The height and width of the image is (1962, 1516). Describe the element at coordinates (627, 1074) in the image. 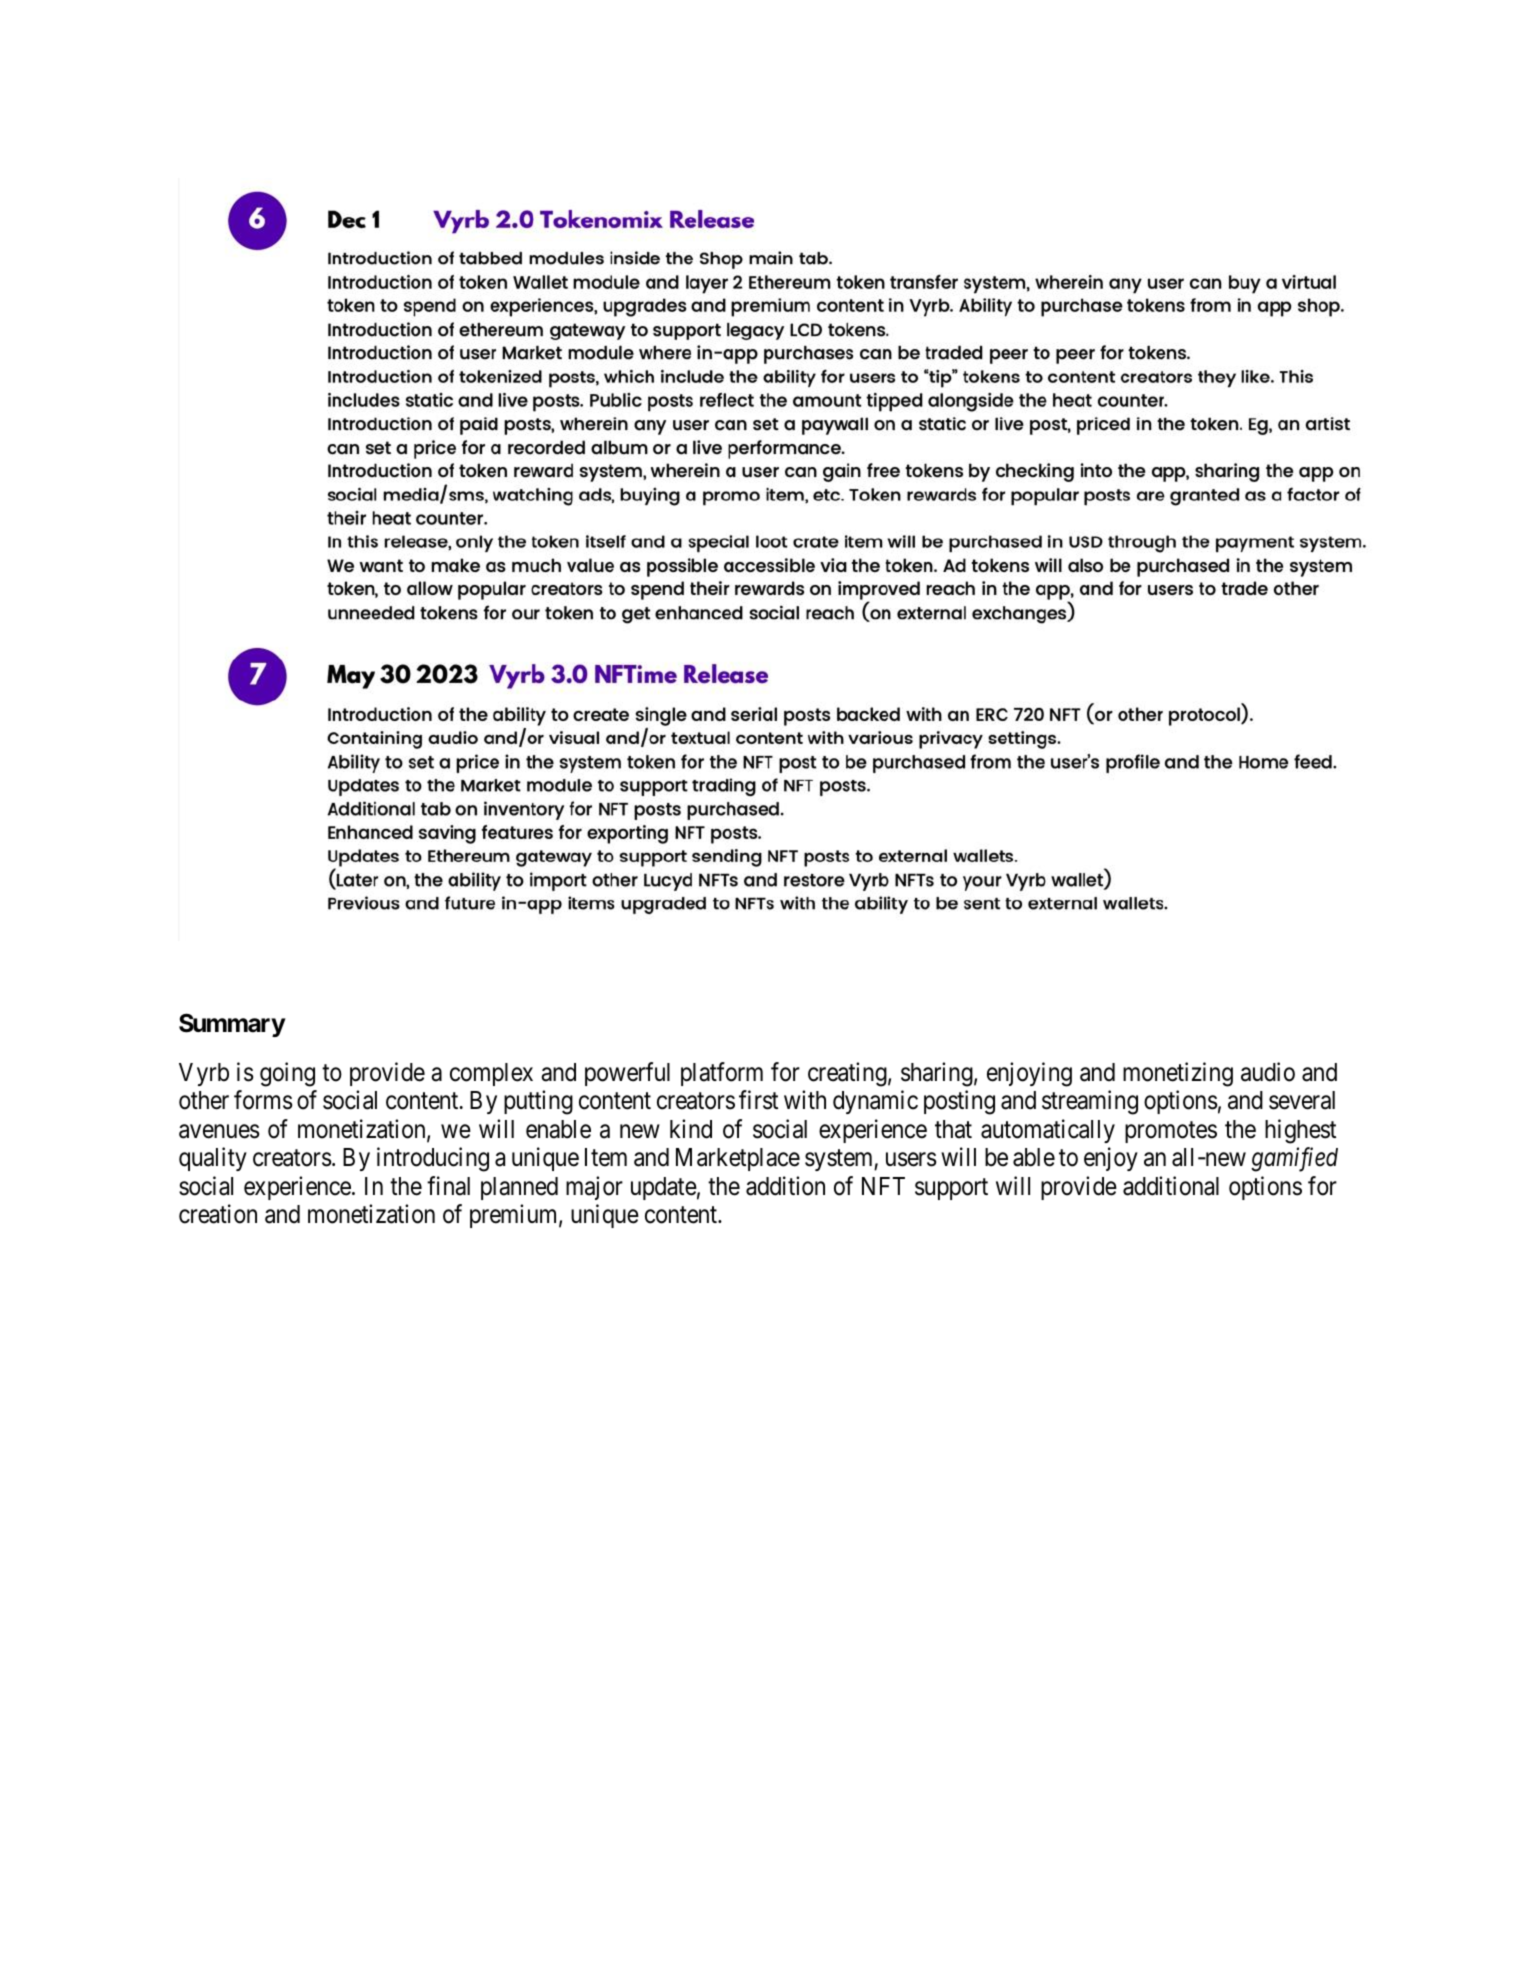

I see `powerful` at that location.
